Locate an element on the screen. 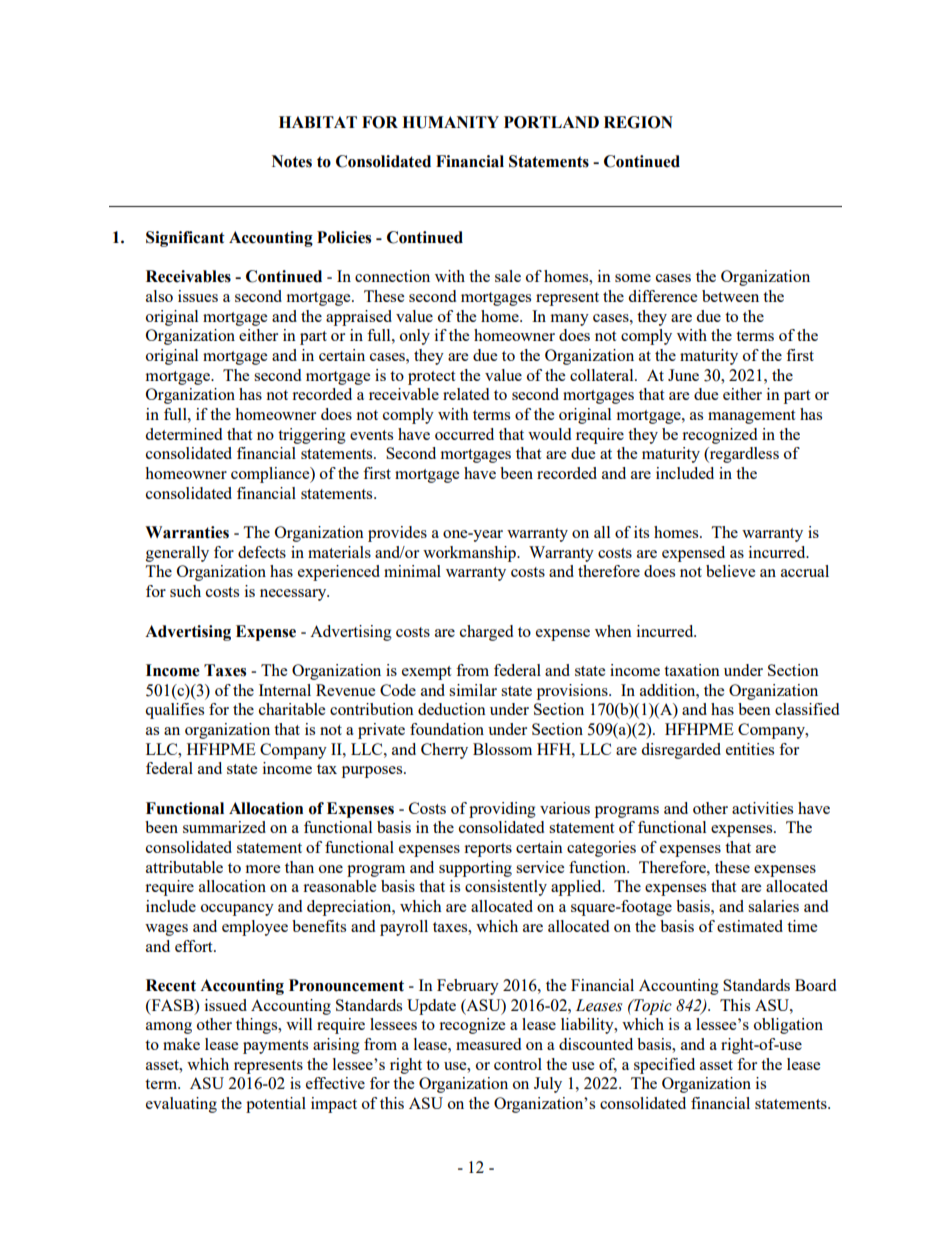 This screenshot has height=1233, width=952. charged is located at coordinates (486, 633).
